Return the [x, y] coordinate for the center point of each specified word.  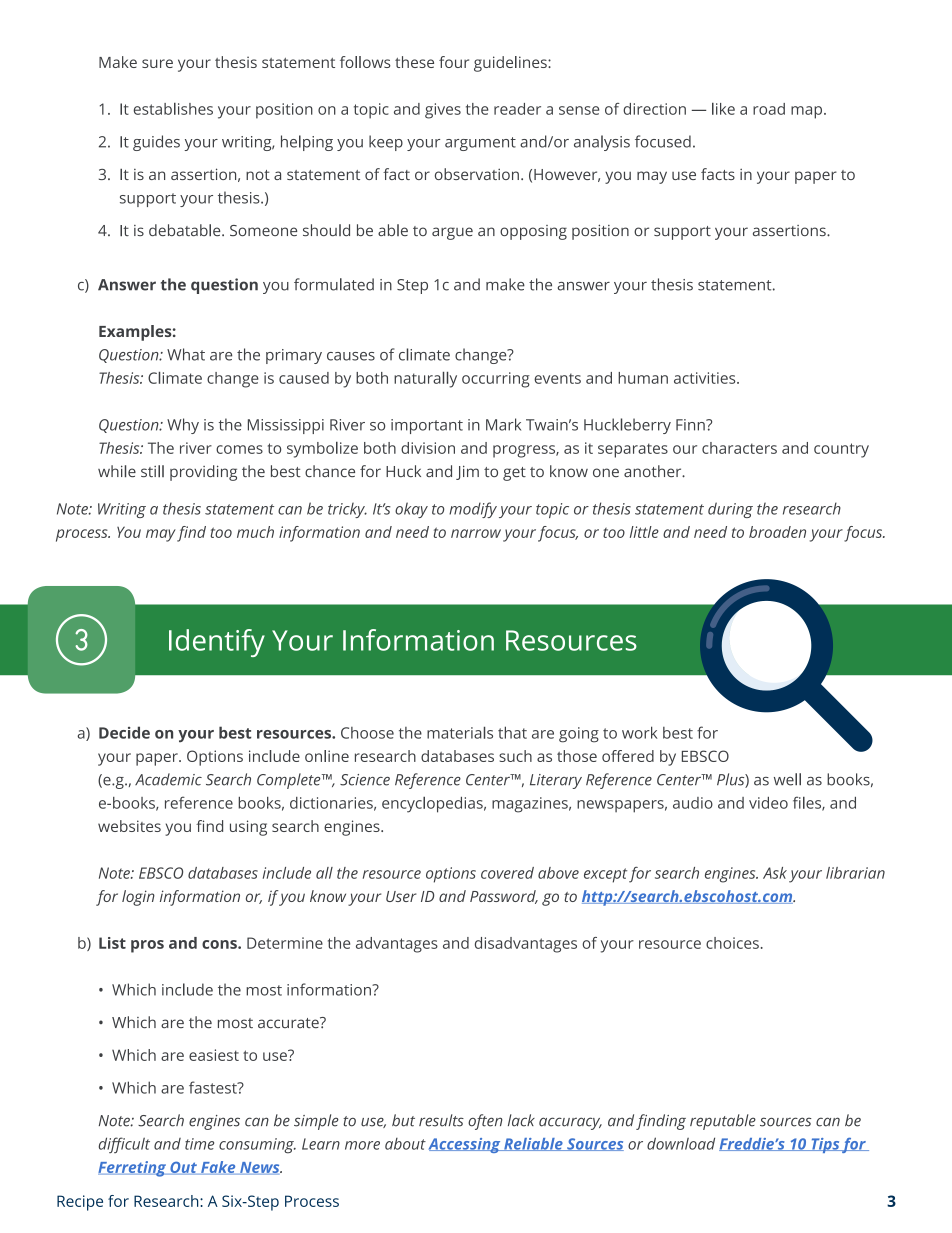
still [152, 471]
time [199, 1144]
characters [739, 448]
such [515, 756]
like [723, 109]
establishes [173, 109]
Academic [168, 779]
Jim [467, 472]
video [768, 803]
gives [443, 111]
